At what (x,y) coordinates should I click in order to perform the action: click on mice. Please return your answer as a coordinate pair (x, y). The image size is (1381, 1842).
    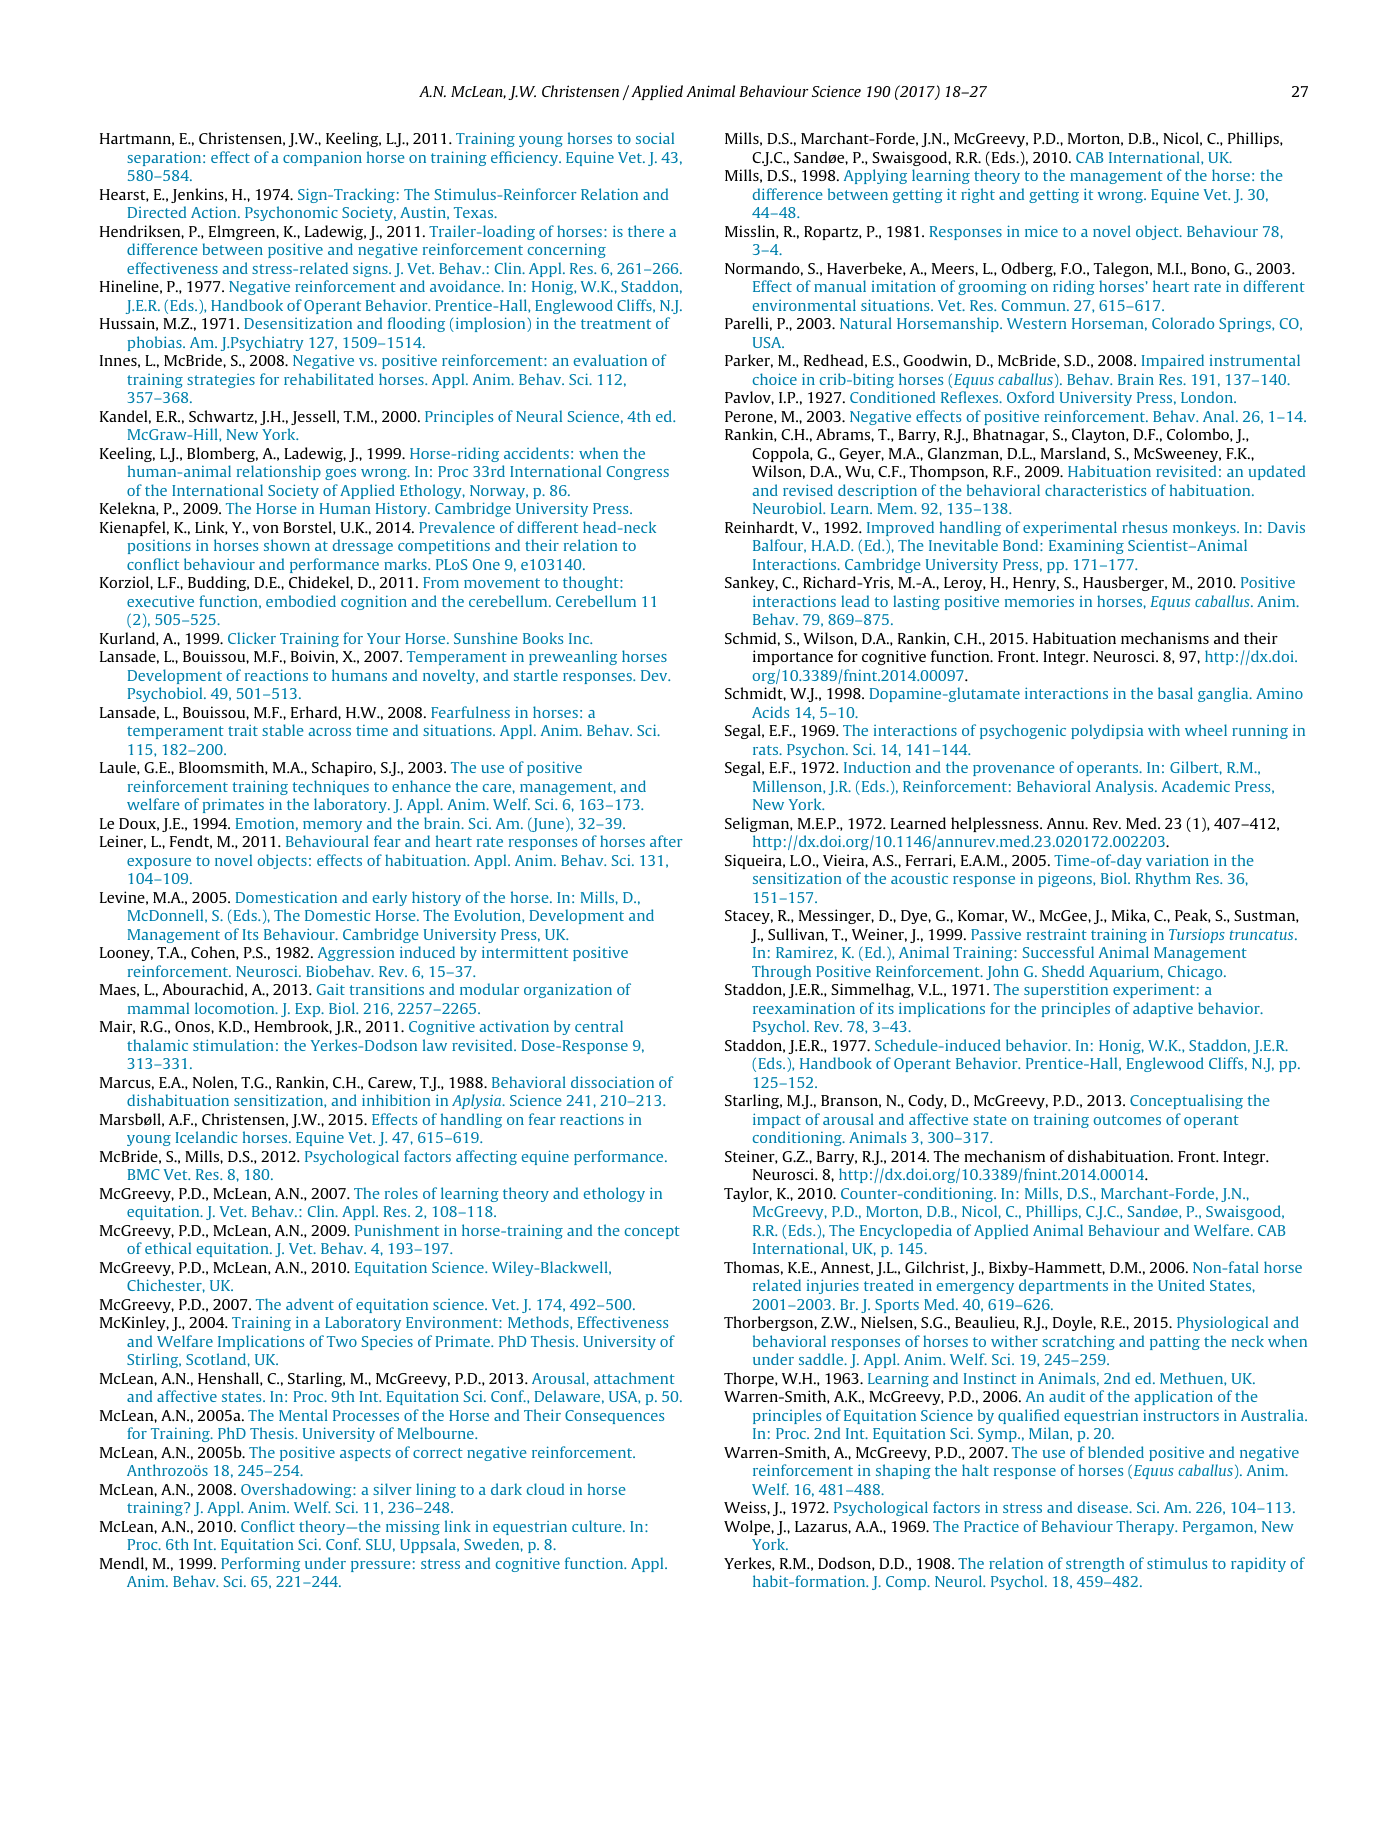
    Looking at the image, I should click on (1041, 231).
